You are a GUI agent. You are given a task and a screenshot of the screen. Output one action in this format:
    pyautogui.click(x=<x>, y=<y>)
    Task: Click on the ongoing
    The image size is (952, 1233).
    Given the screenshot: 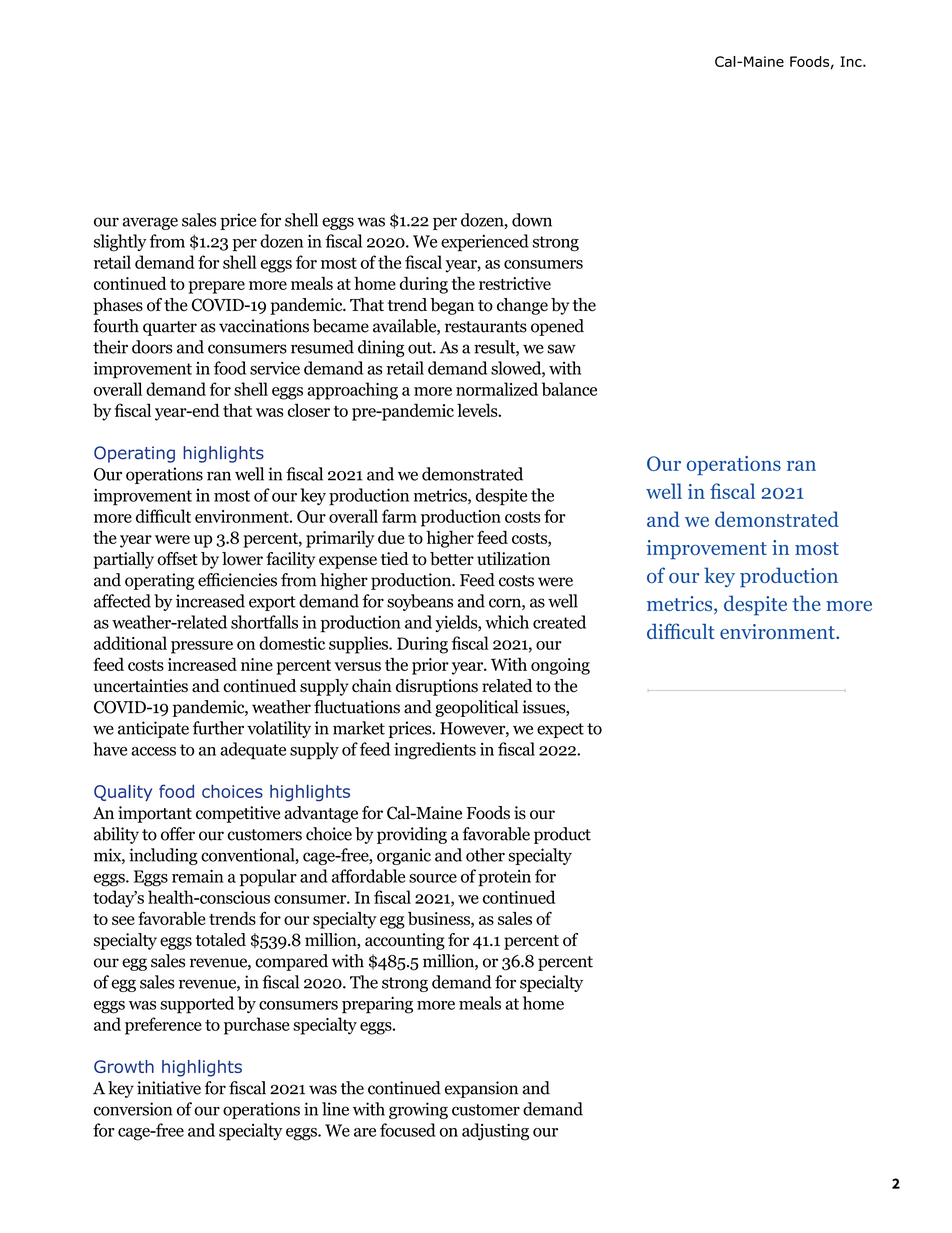 What is the action you would take?
    pyautogui.click(x=560, y=666)
